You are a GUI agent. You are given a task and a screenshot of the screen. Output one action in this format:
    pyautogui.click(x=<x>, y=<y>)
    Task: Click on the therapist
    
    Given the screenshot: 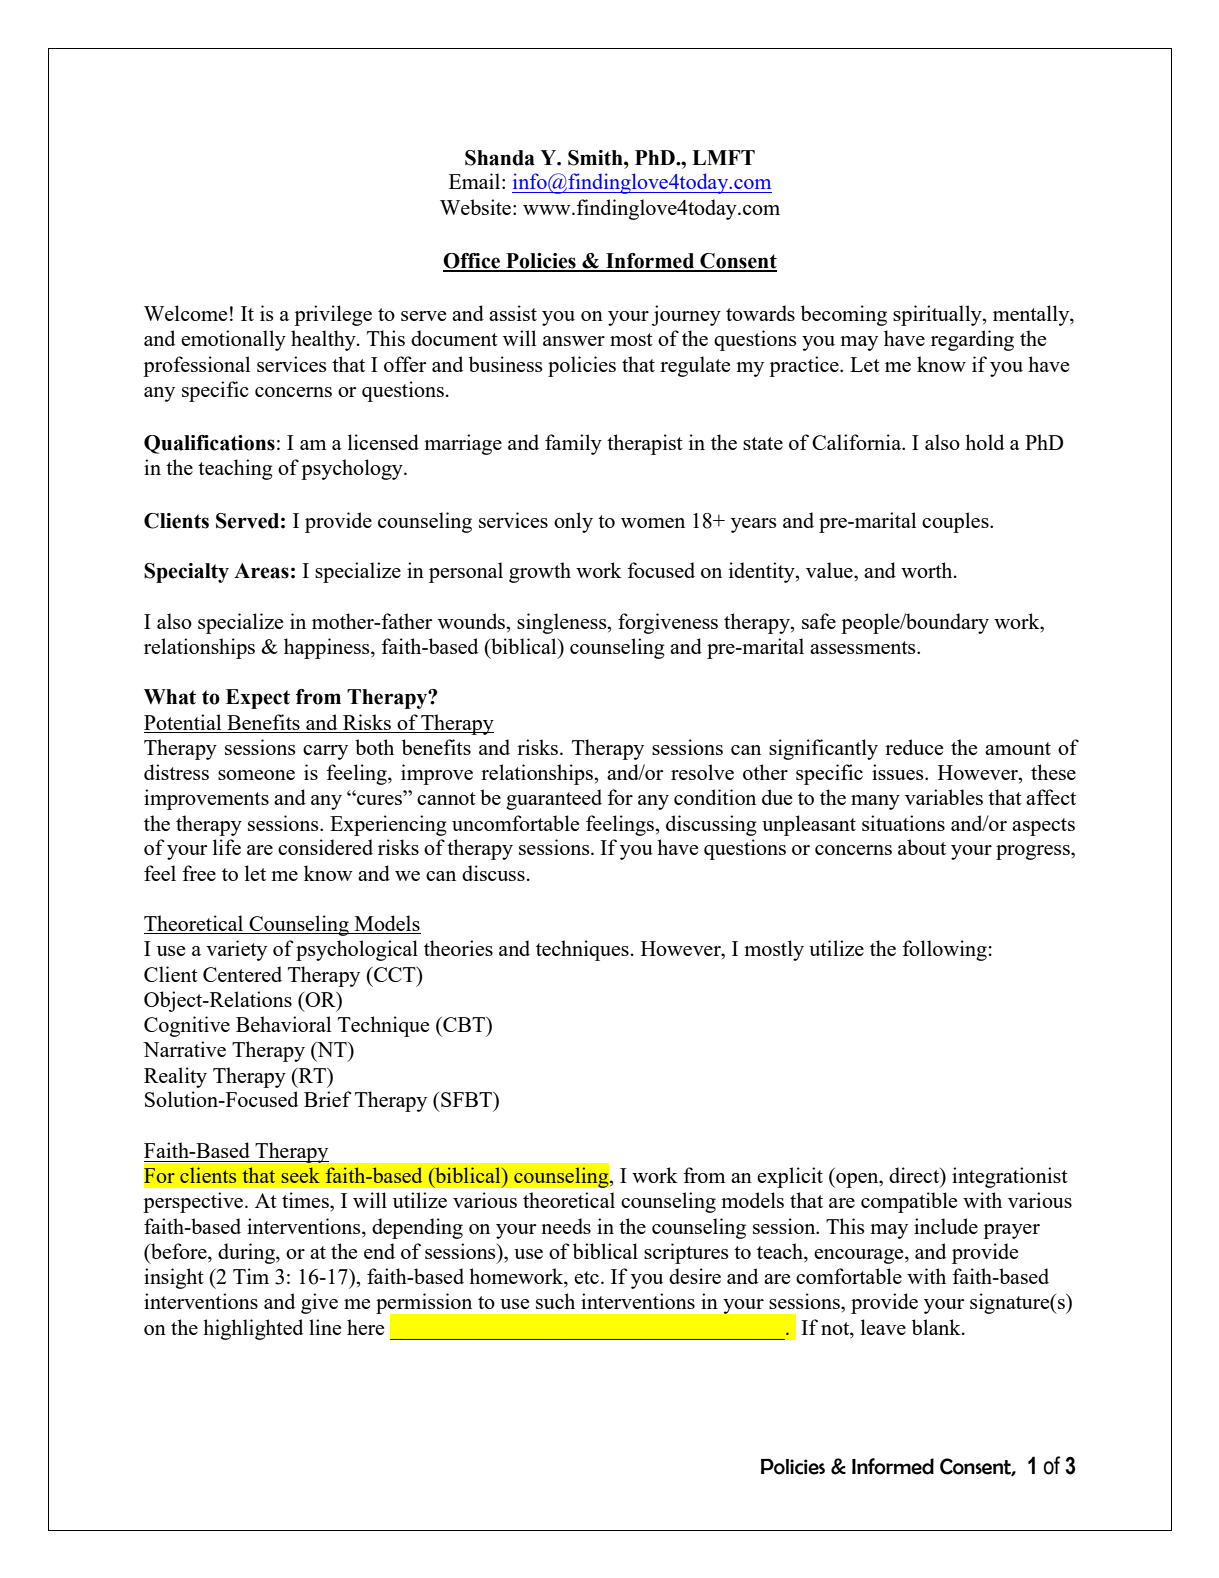 What is the action you would take?
    pyautogui.click(x=645, y=444)
